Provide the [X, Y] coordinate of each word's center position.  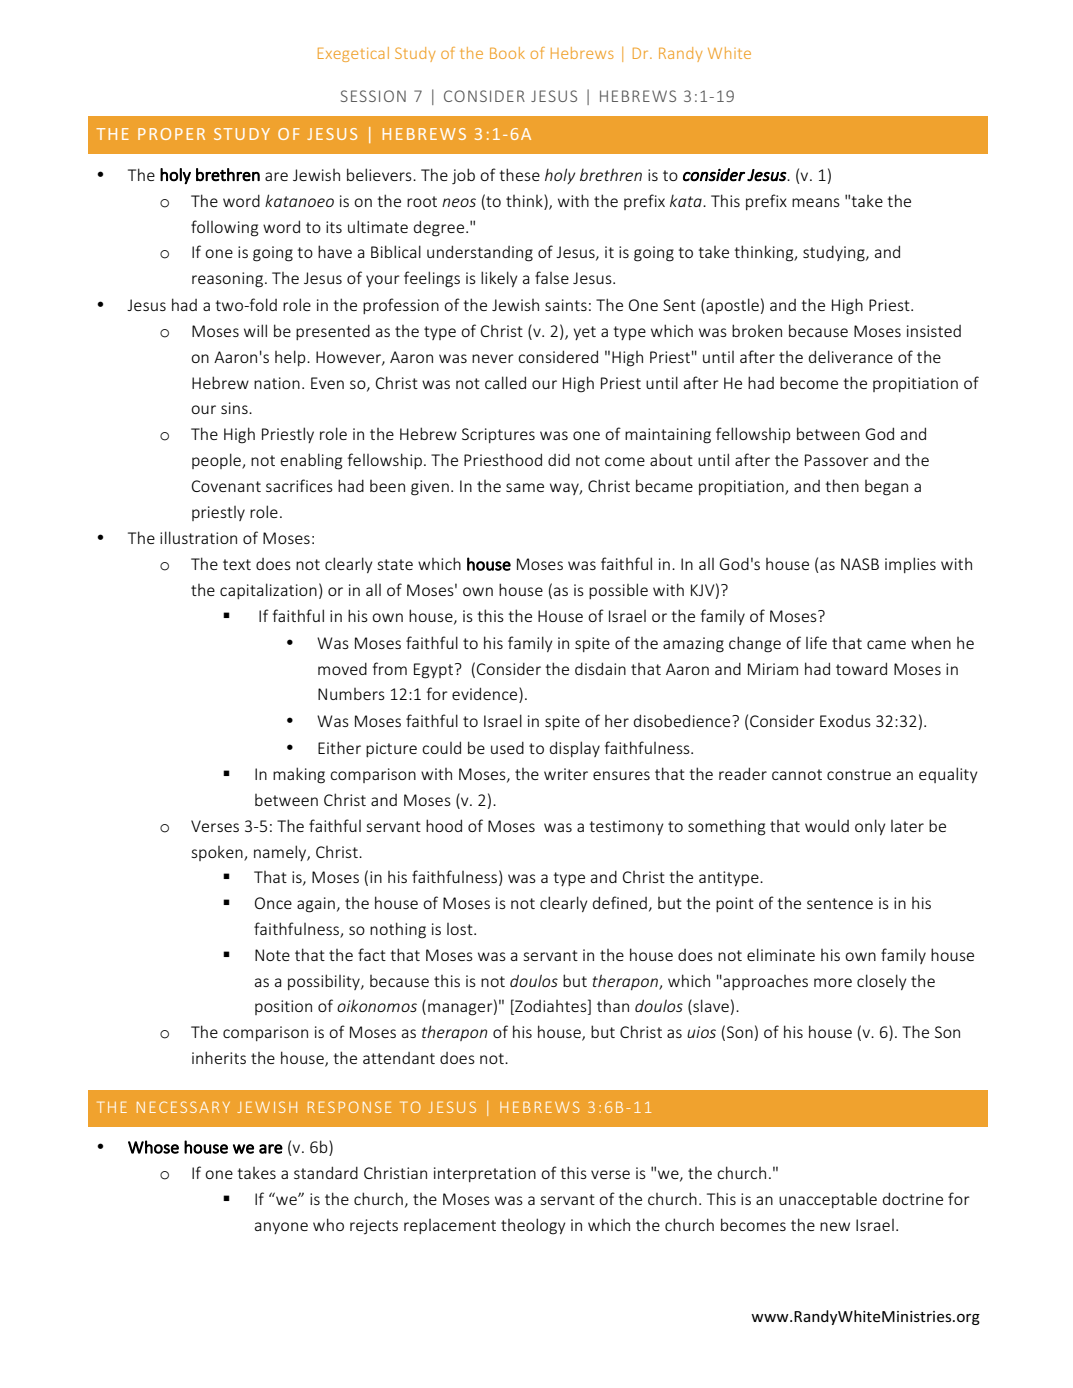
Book [507, 53]
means [816, 202]
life [816, 642]
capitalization [268, 591]
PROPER [171, 134]
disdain [600, 668]
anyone [281, 1228]
